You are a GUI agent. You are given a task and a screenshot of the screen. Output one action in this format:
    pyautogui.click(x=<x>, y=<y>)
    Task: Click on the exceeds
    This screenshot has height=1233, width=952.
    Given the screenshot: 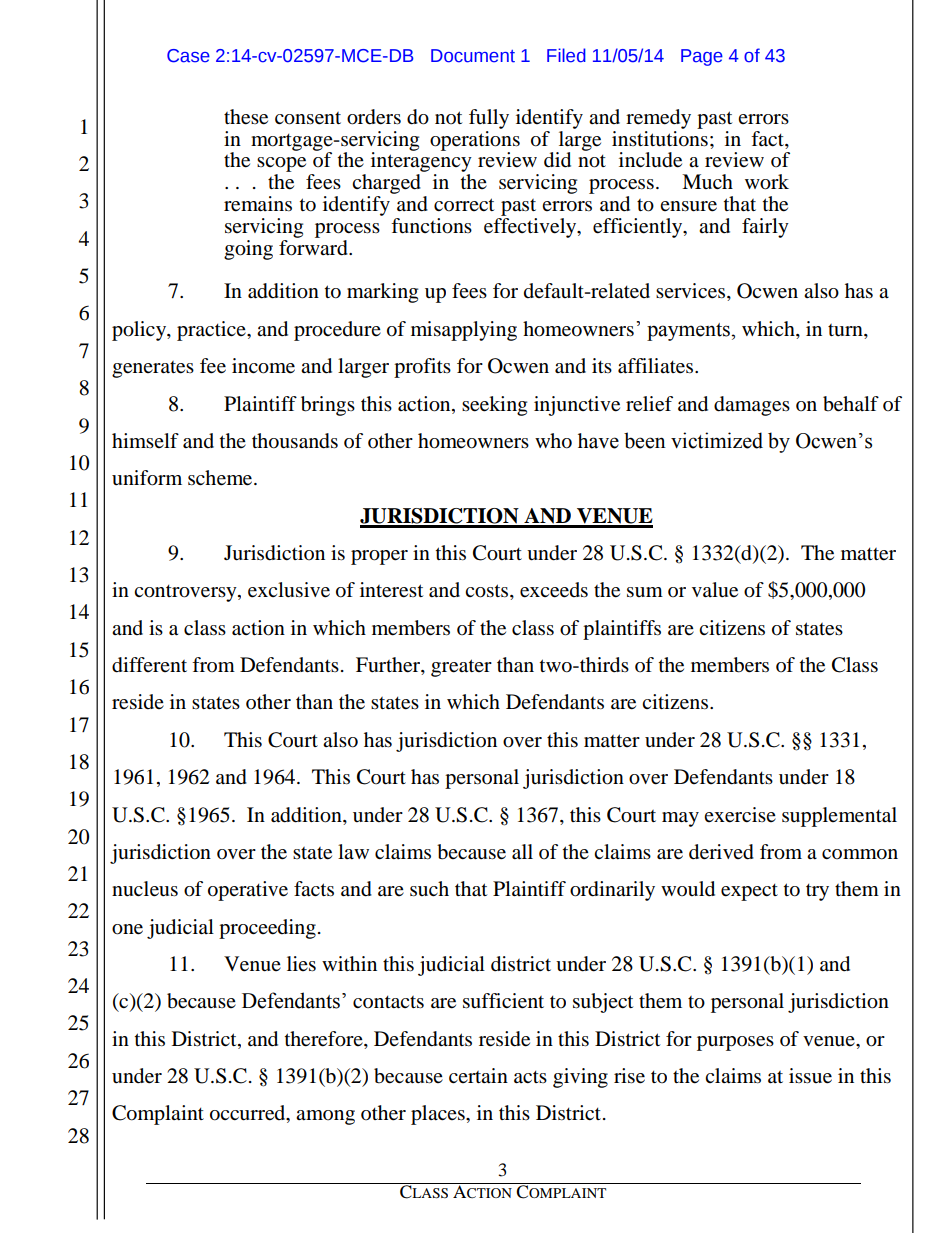 What is the action you would take?
    pyautogui.click(x=554, y=590)
